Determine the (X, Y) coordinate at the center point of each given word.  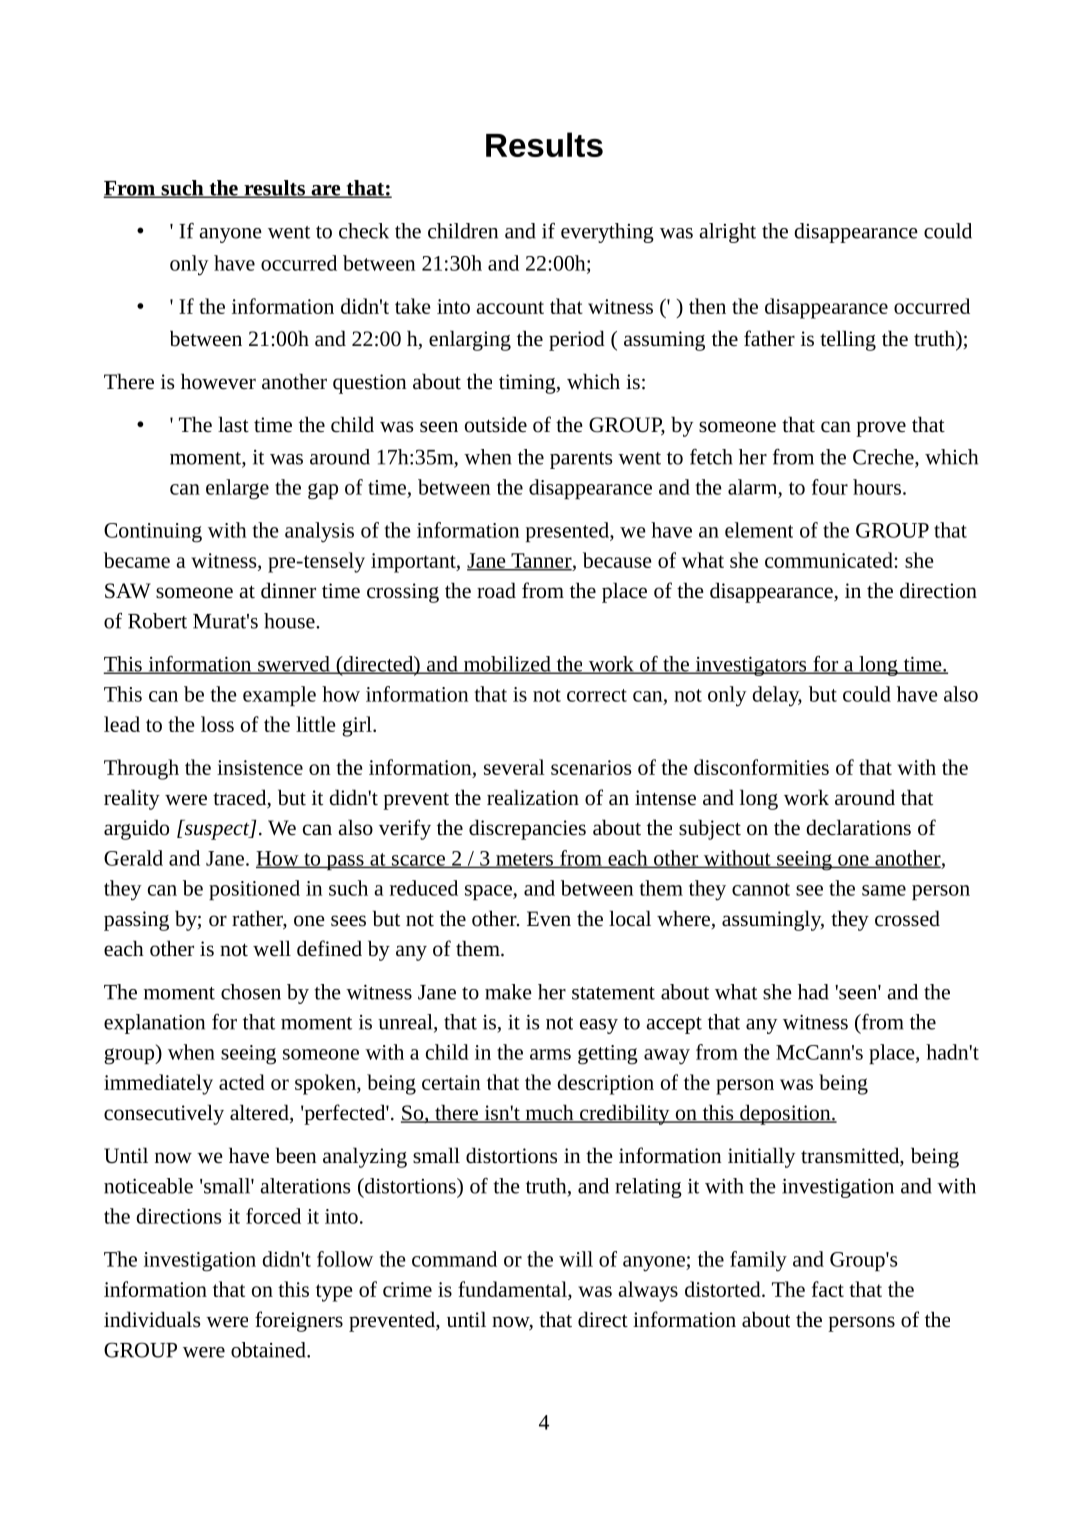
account (510, 307)
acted (242, 1082)
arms (550, 1054)
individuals (152, 1319)
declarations (859, 827)
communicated (830, 560)
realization (533, 797)
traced (241, 798)
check (364, 231)
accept (674, 1025)
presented (568, 532)
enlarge (237, 489)
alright (727, 233)
